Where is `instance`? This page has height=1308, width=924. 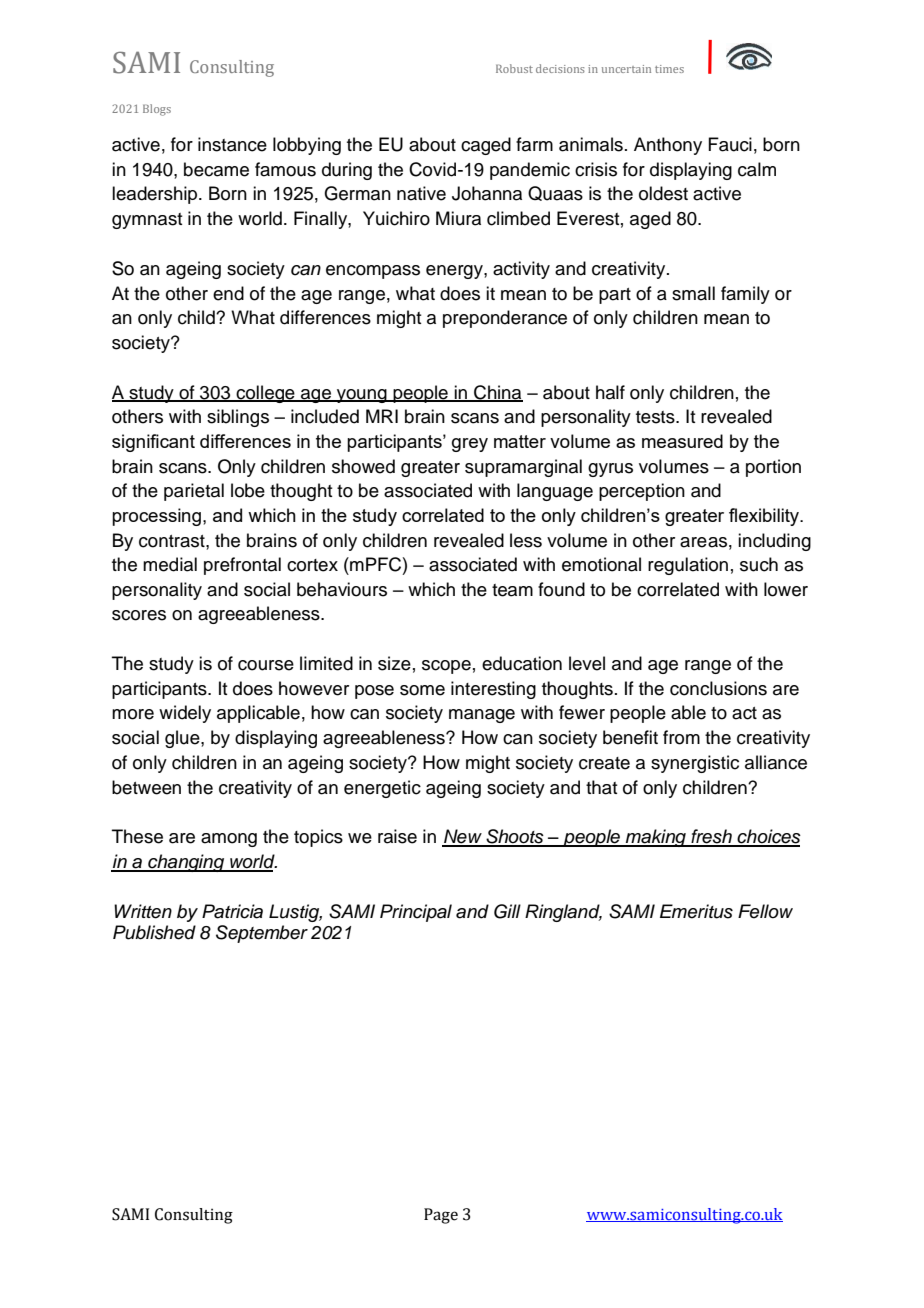
instance is located at coordinates (232, 144).
